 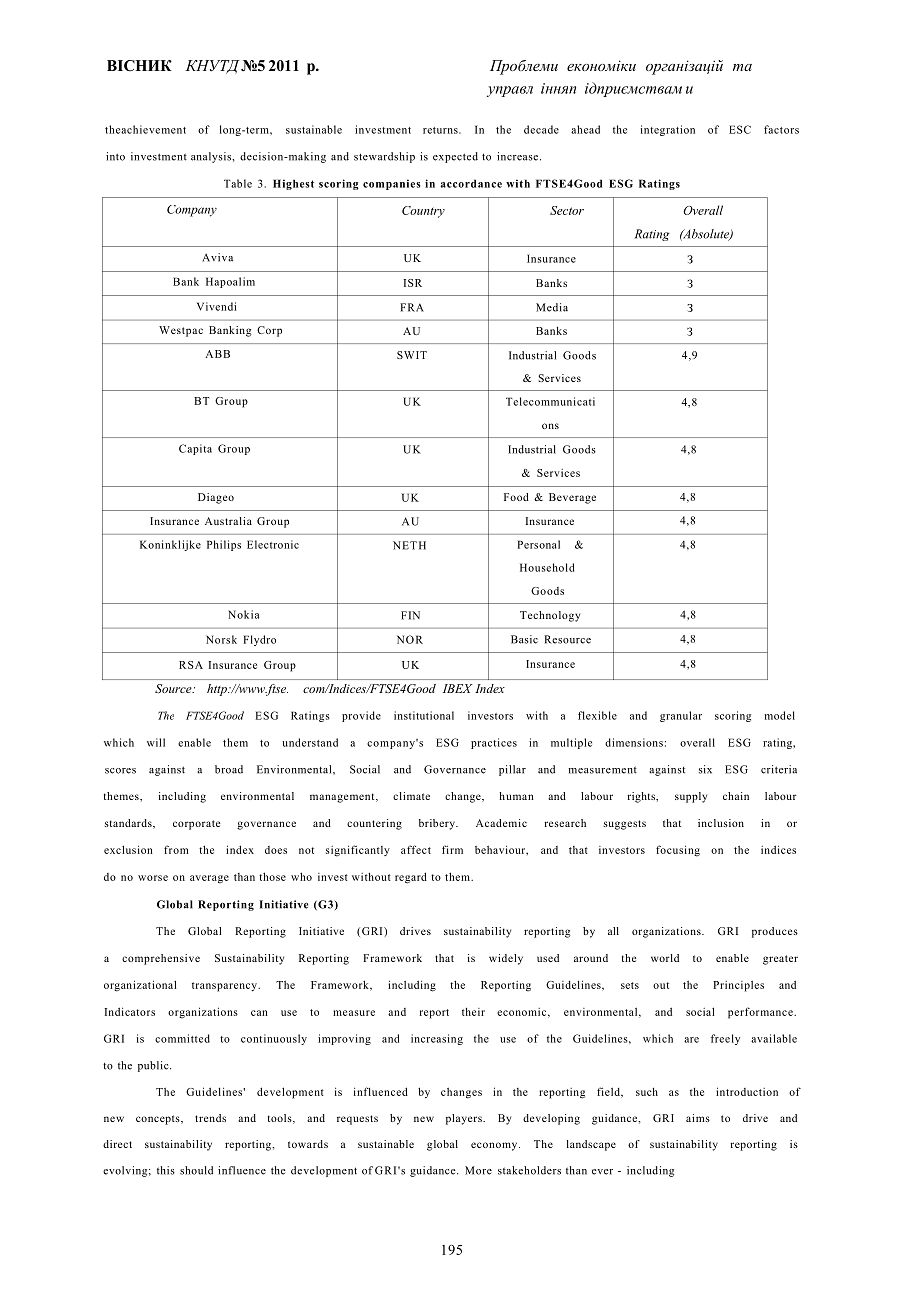 What do you see at coordinates (210, 1118) in the screenshot?
I see `trends` at bounding box center [210, 1118].
